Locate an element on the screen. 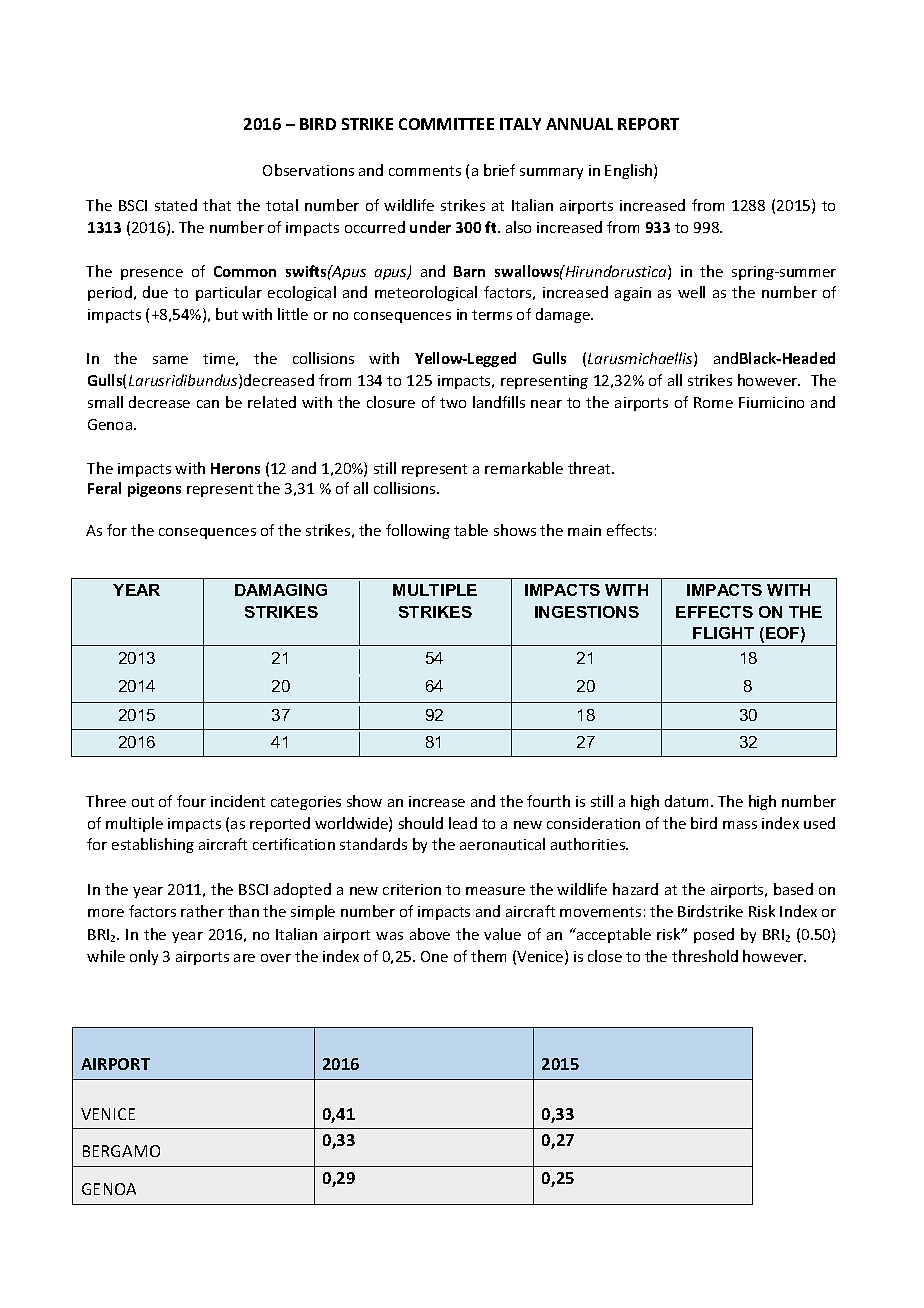 The height and width of the screenshot is (1308, 924). following is located at coordinates (418, 531).
